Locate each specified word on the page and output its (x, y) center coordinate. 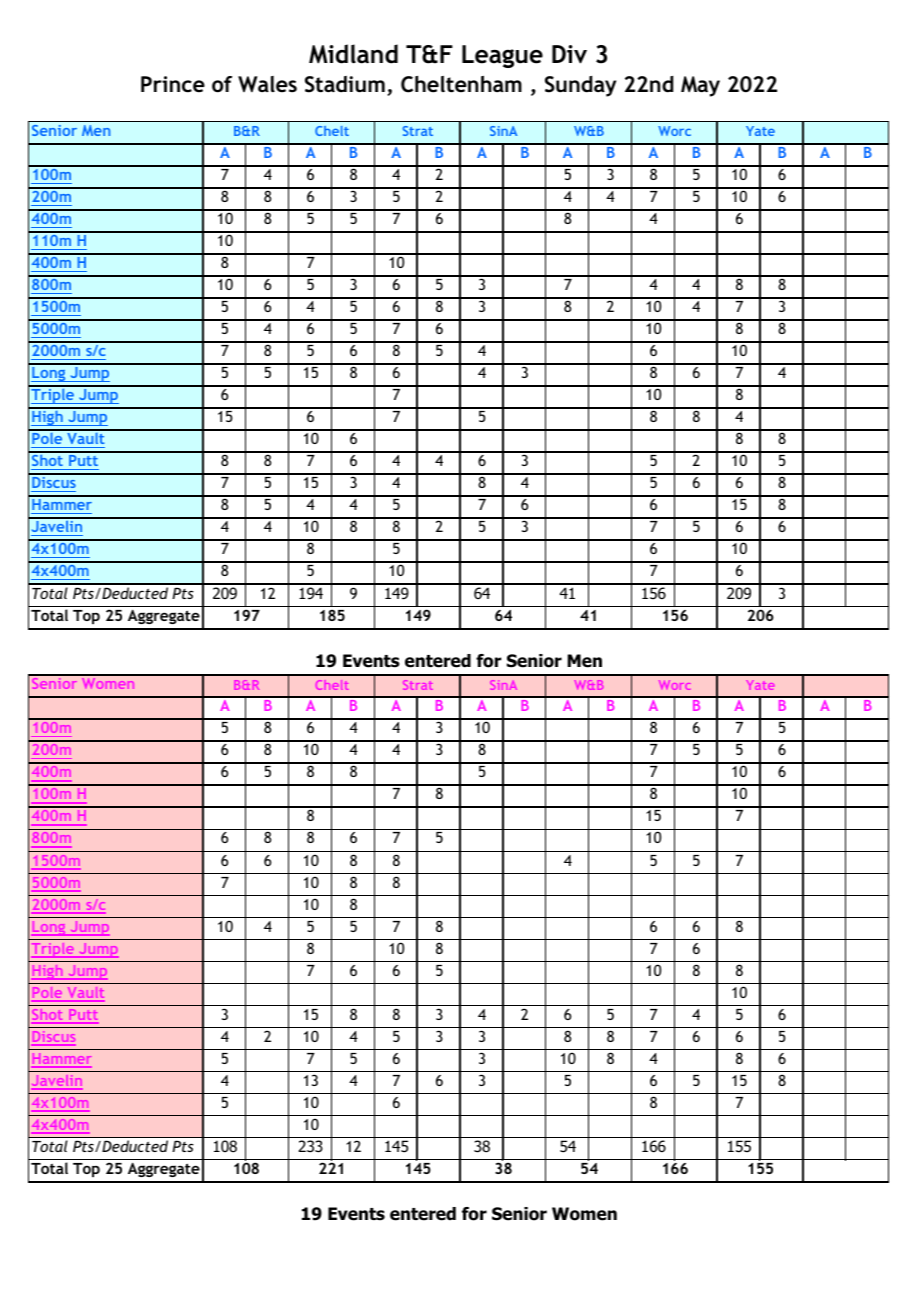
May (700, 86)
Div (569, 54)
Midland (353, 54)
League (502, 56)
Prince (173, 84)
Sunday (580, 86)
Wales (267, 84)
